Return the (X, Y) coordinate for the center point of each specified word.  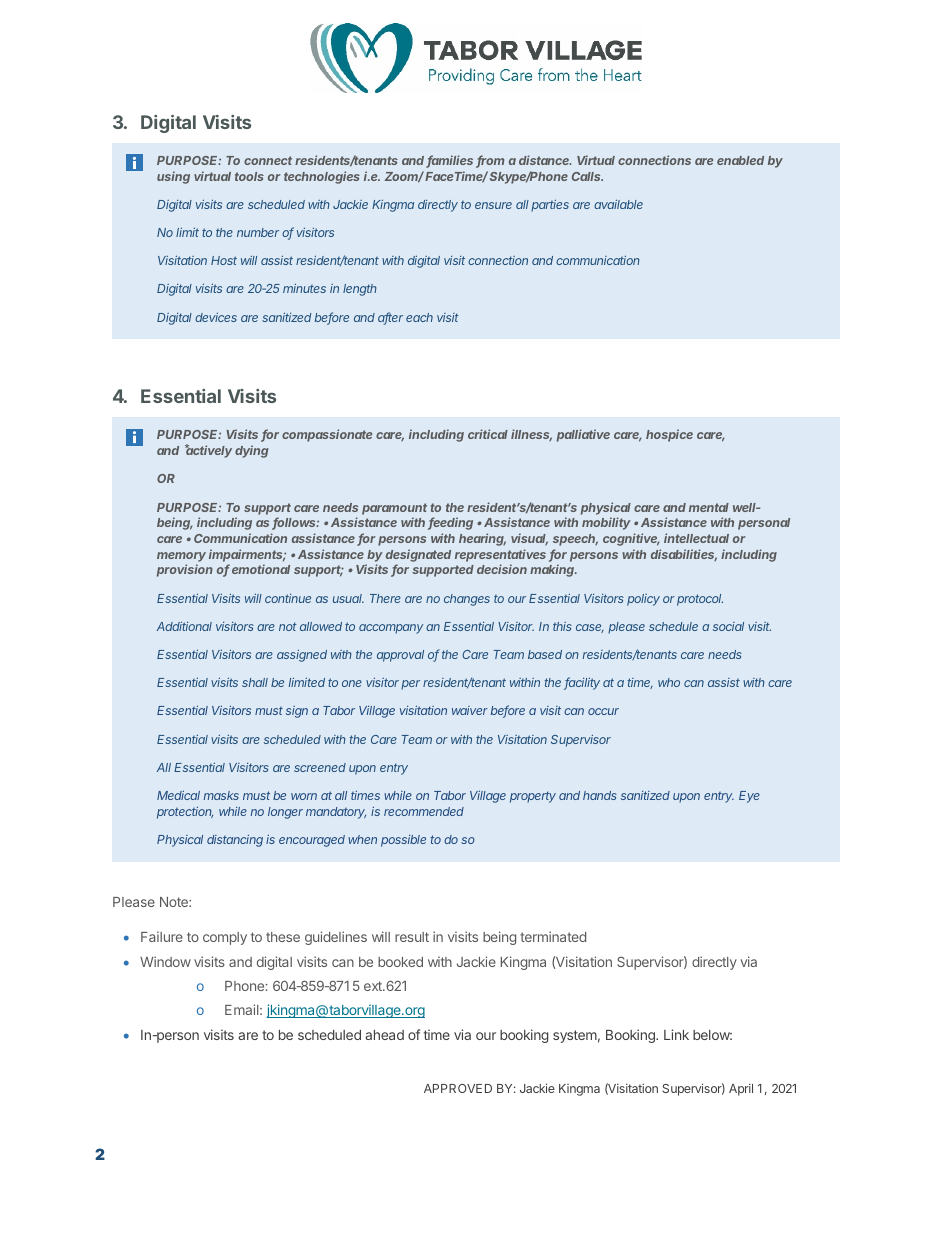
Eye (749, 797)
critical (488, 434)
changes (467, 600)
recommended (424, 811)
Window (165, 961)
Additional (184, 626)
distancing (235, 840)
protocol (700, 600)
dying (251, 451)
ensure (493, 205)
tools (249, 176)
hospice (669, 435)
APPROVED (458, 1088)
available (618, 204)
